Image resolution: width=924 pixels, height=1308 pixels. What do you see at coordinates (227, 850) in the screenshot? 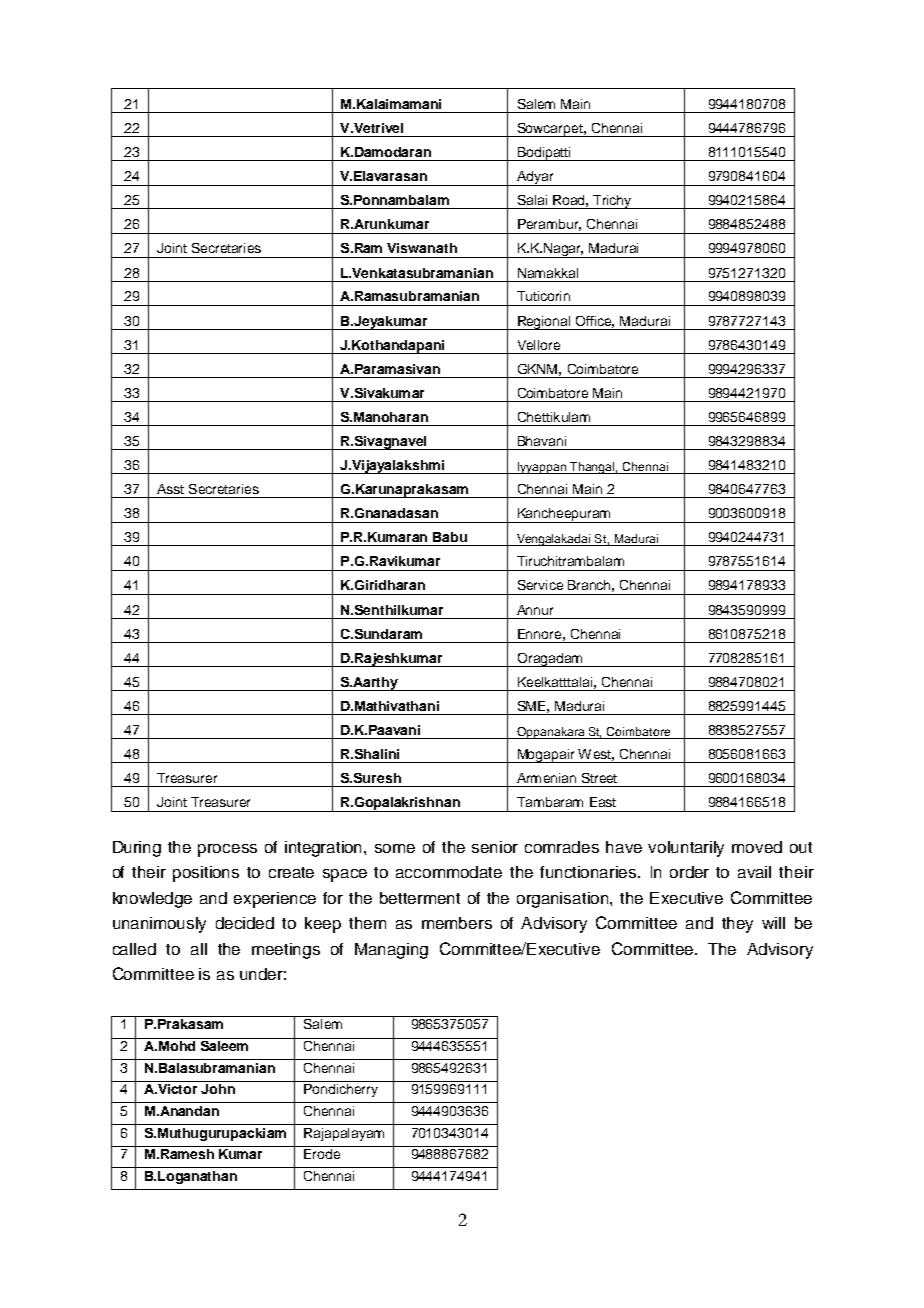
I see `process` at bounding box center [227, 850].
